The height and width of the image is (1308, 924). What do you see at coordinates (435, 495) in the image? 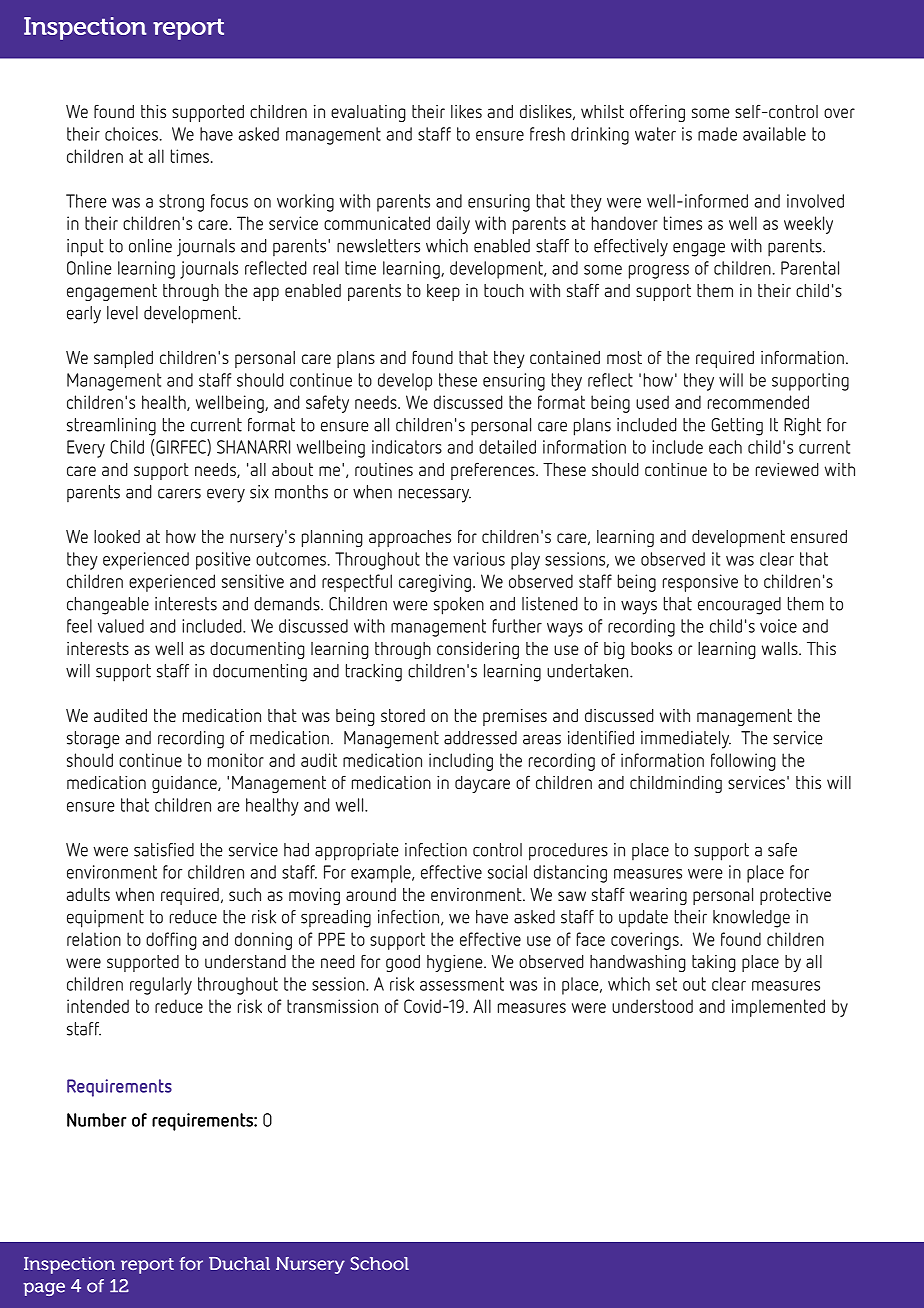
I see `necessary` at bounding box center [435, 495].
